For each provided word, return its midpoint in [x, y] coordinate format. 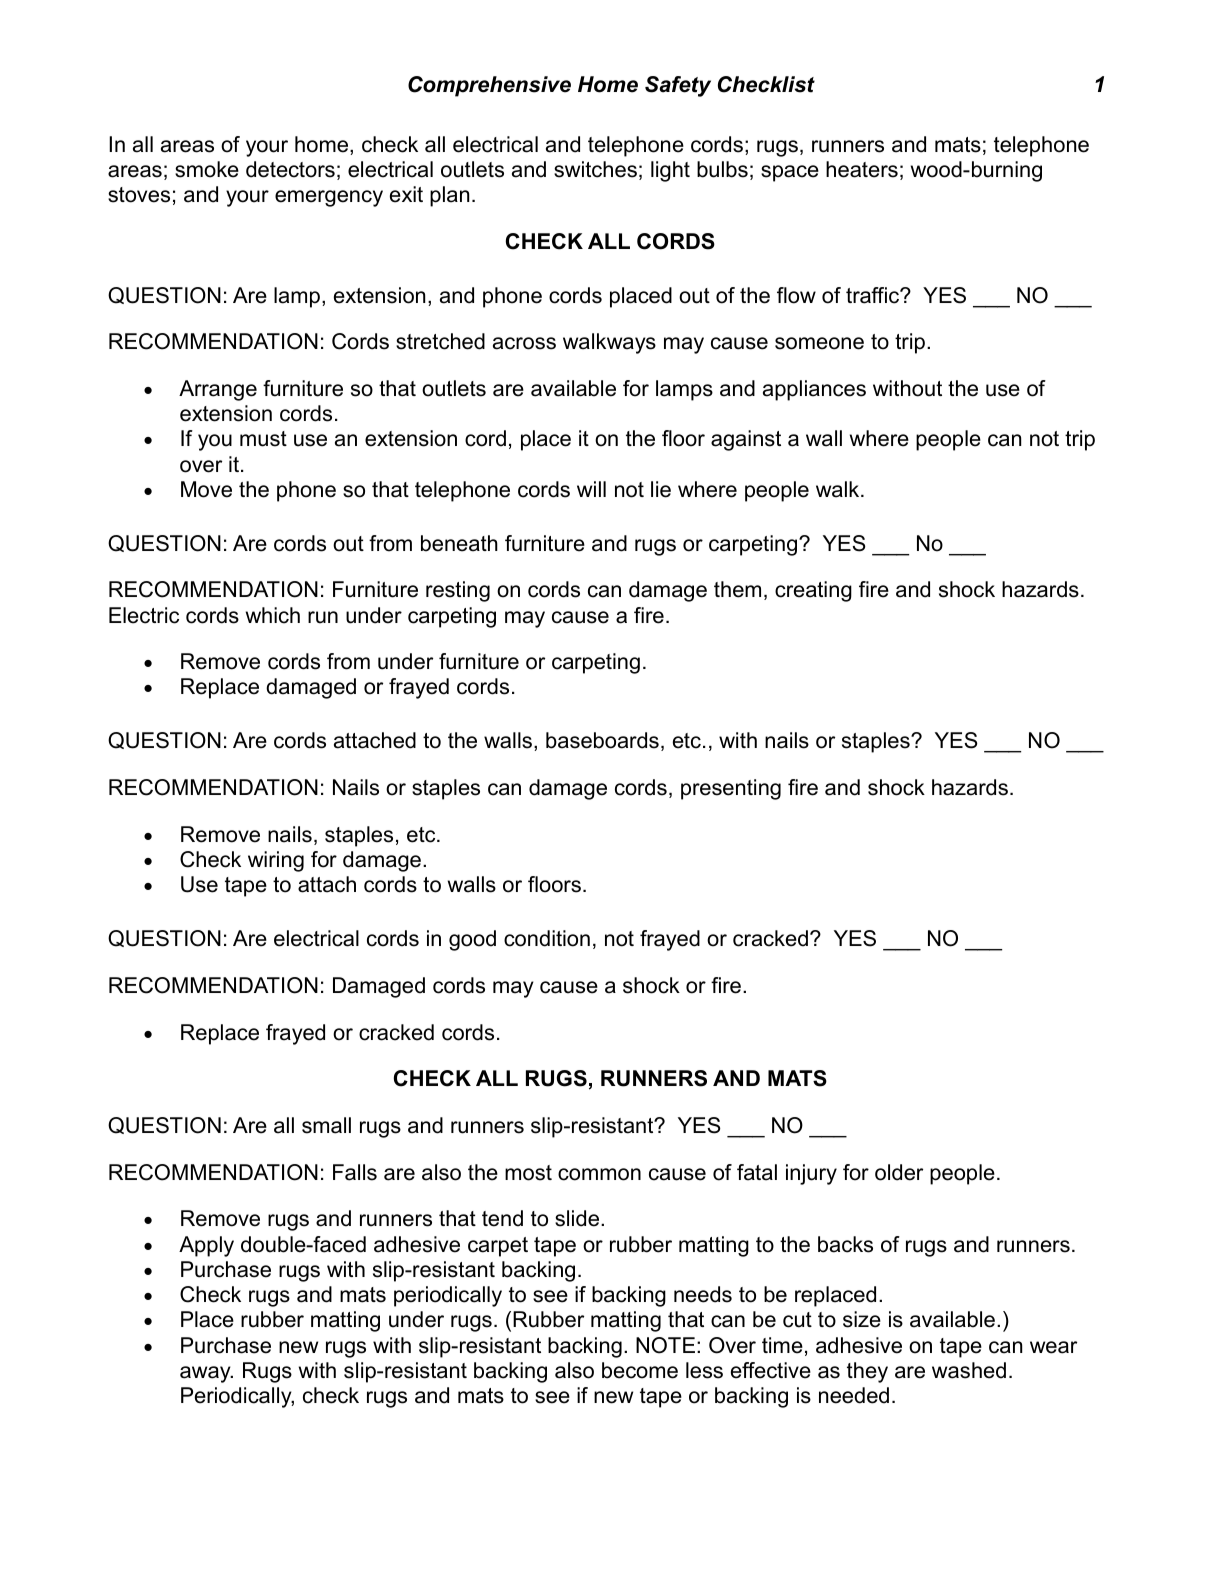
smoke [207, 169]
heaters [862, 169]
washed [969, 1370]
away [206, 1374]
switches [595, 169]
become [640, 1370]
